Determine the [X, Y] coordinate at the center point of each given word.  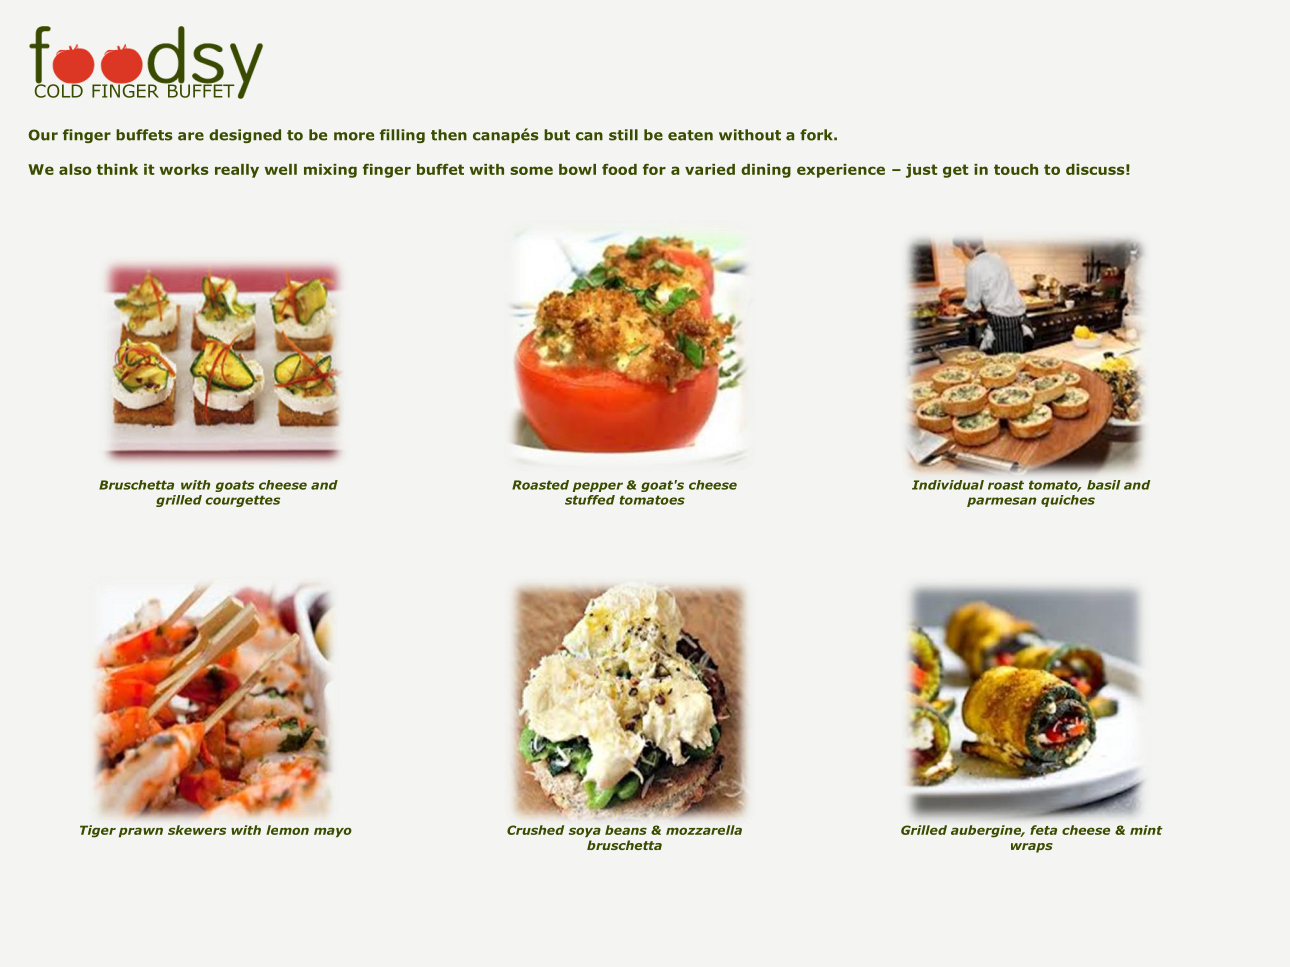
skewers [197, 830]
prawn [141, 832]
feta [1043, 830]
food [619, 169]
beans [626, 830]
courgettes [242, 501]
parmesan [1001, 502]
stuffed [590, 500]
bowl [577, 169]
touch [1016, 169]
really [237, 171]
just [922, 171]
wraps [1032, 848]
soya [585, 832]
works [184, 169]
